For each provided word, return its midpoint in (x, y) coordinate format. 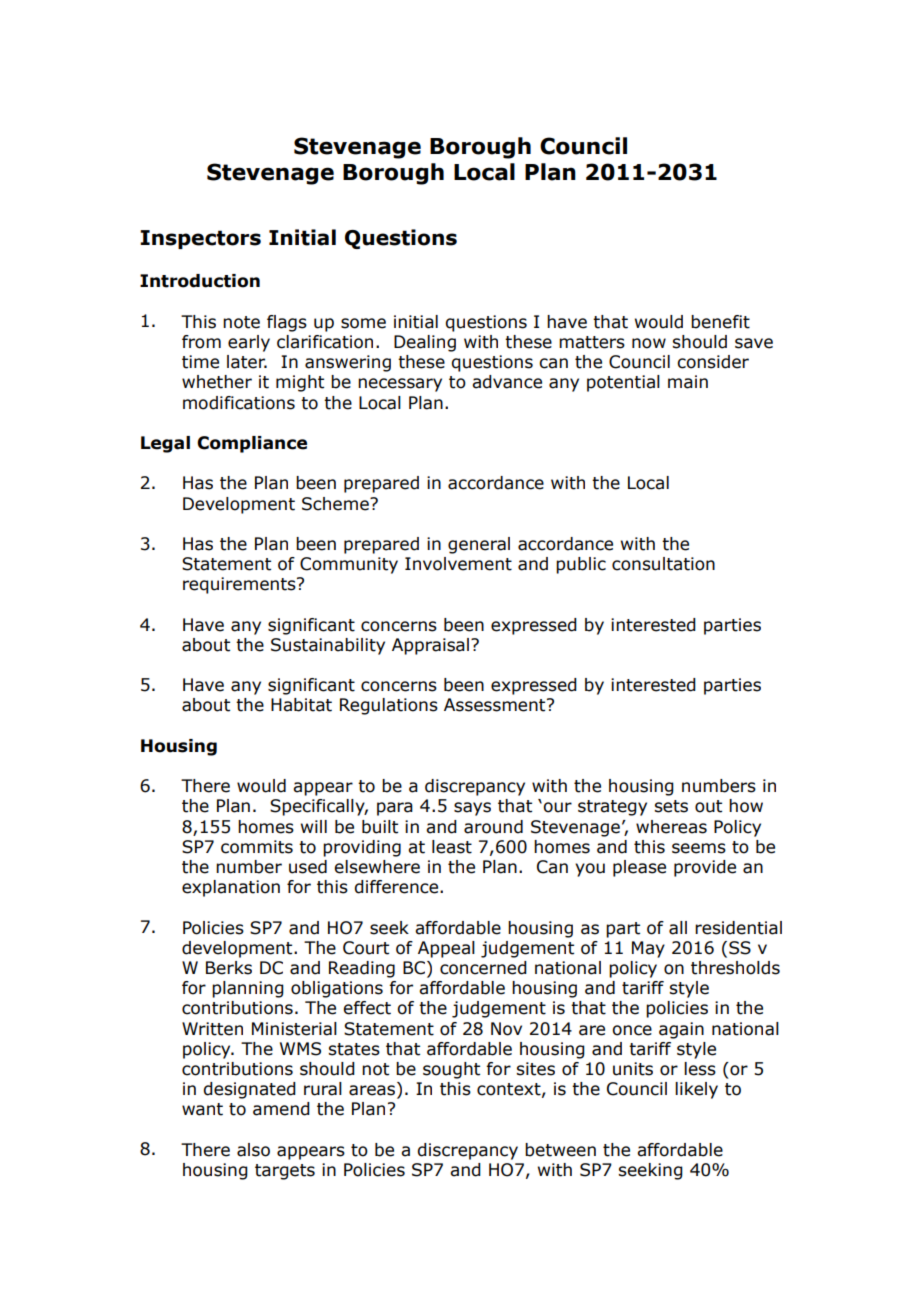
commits (257, 847)
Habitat (301, 705)
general (479, 545)
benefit (720, 322)
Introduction (200, 281)
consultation (663, 564)
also (253, 1150)
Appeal (446, 949)
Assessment (496, 705)
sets (671, 806)
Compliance (252, 444)
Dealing (425, 343)
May (648, 949)
